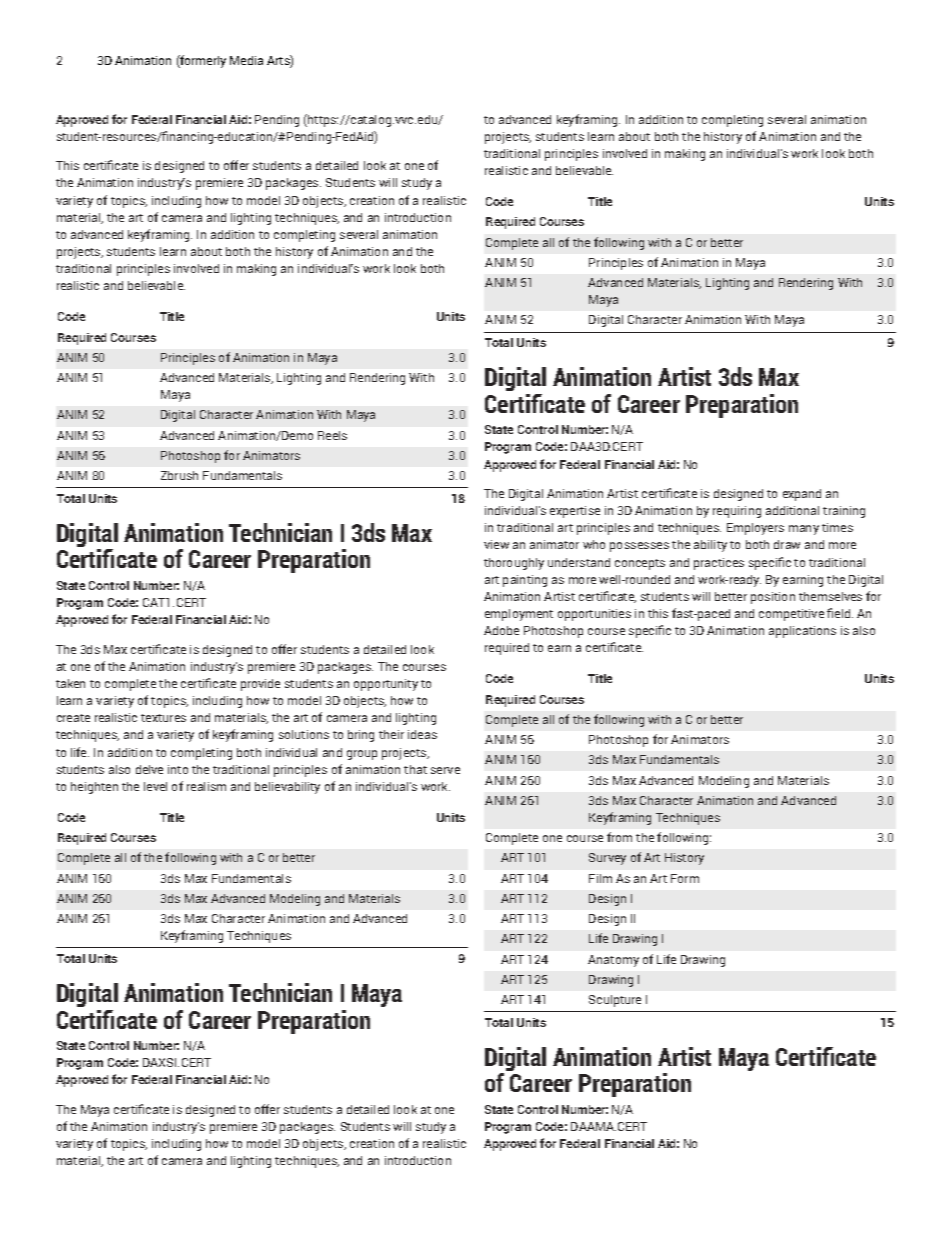  I want to click on level, so click(155, 786).
